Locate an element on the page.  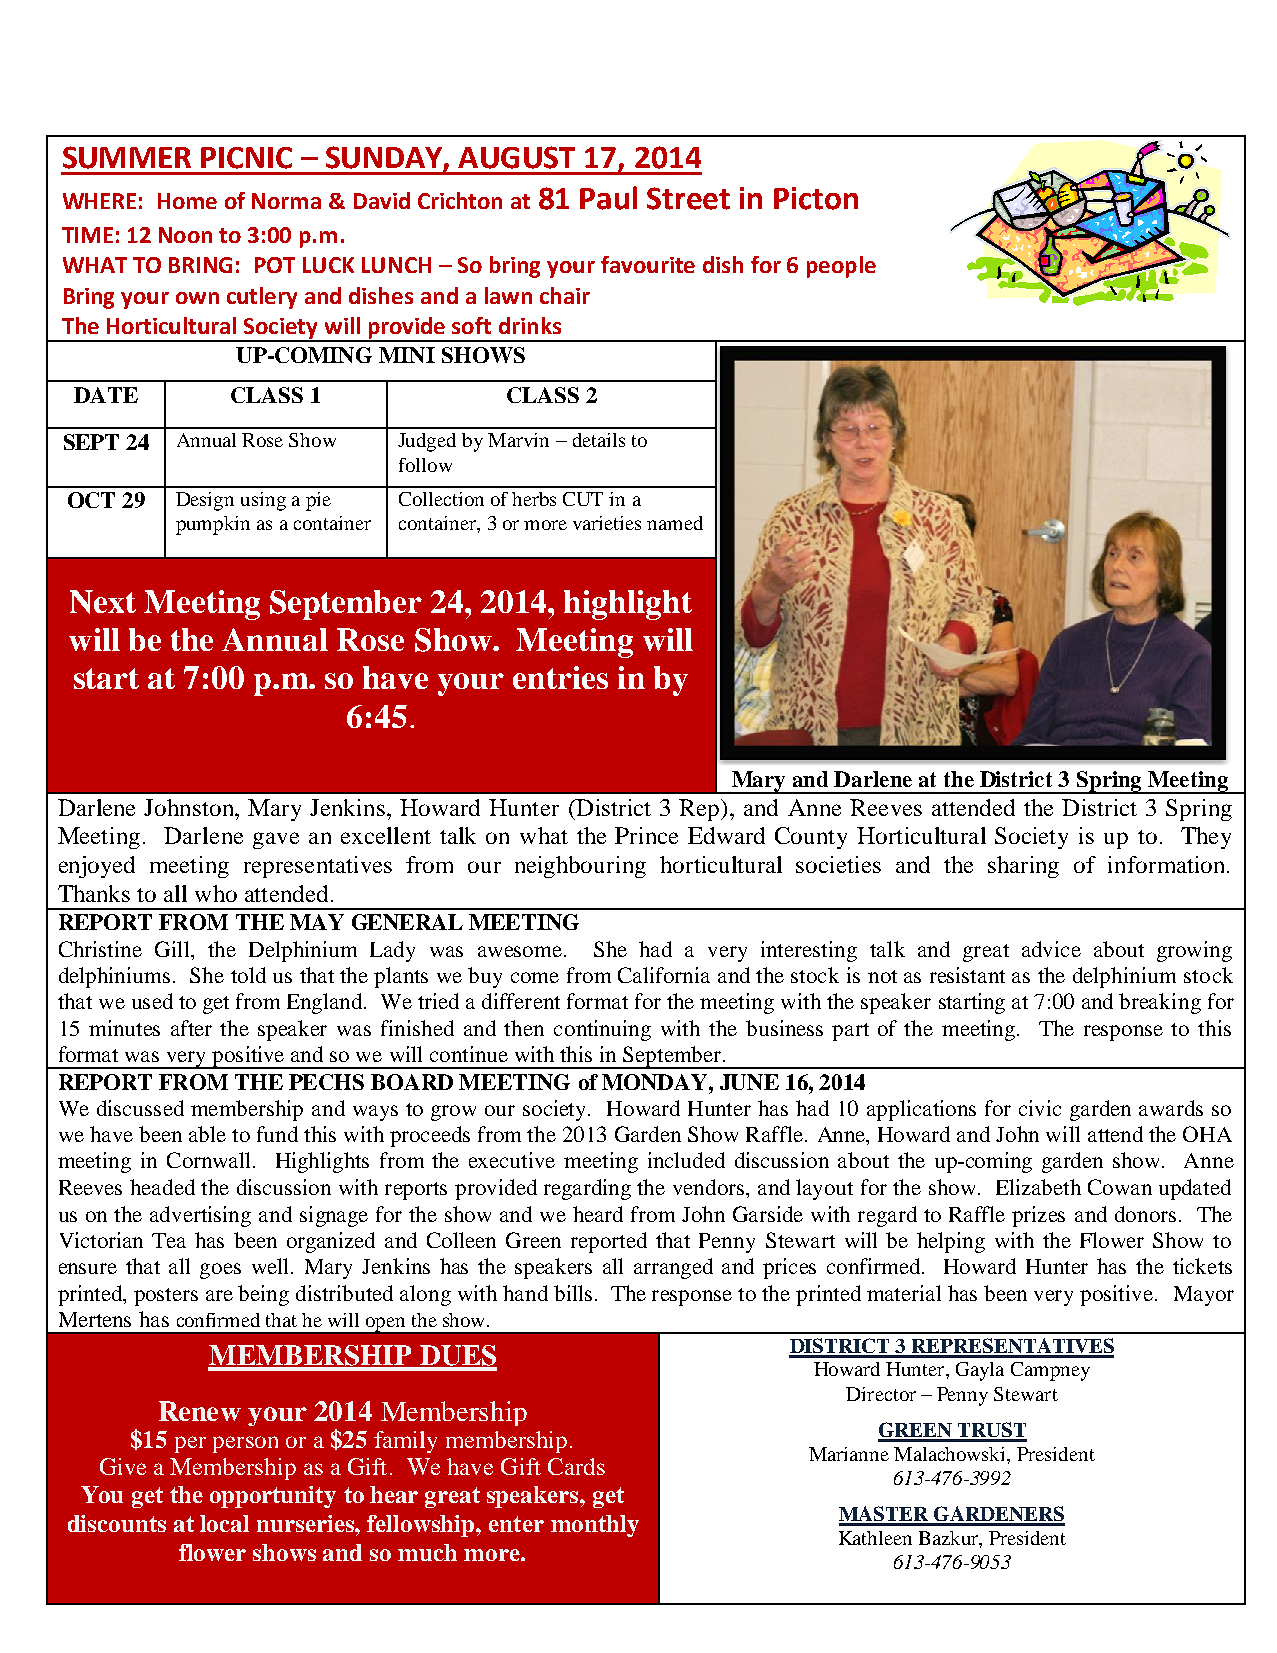
people is located at coordinates (841, 267).
